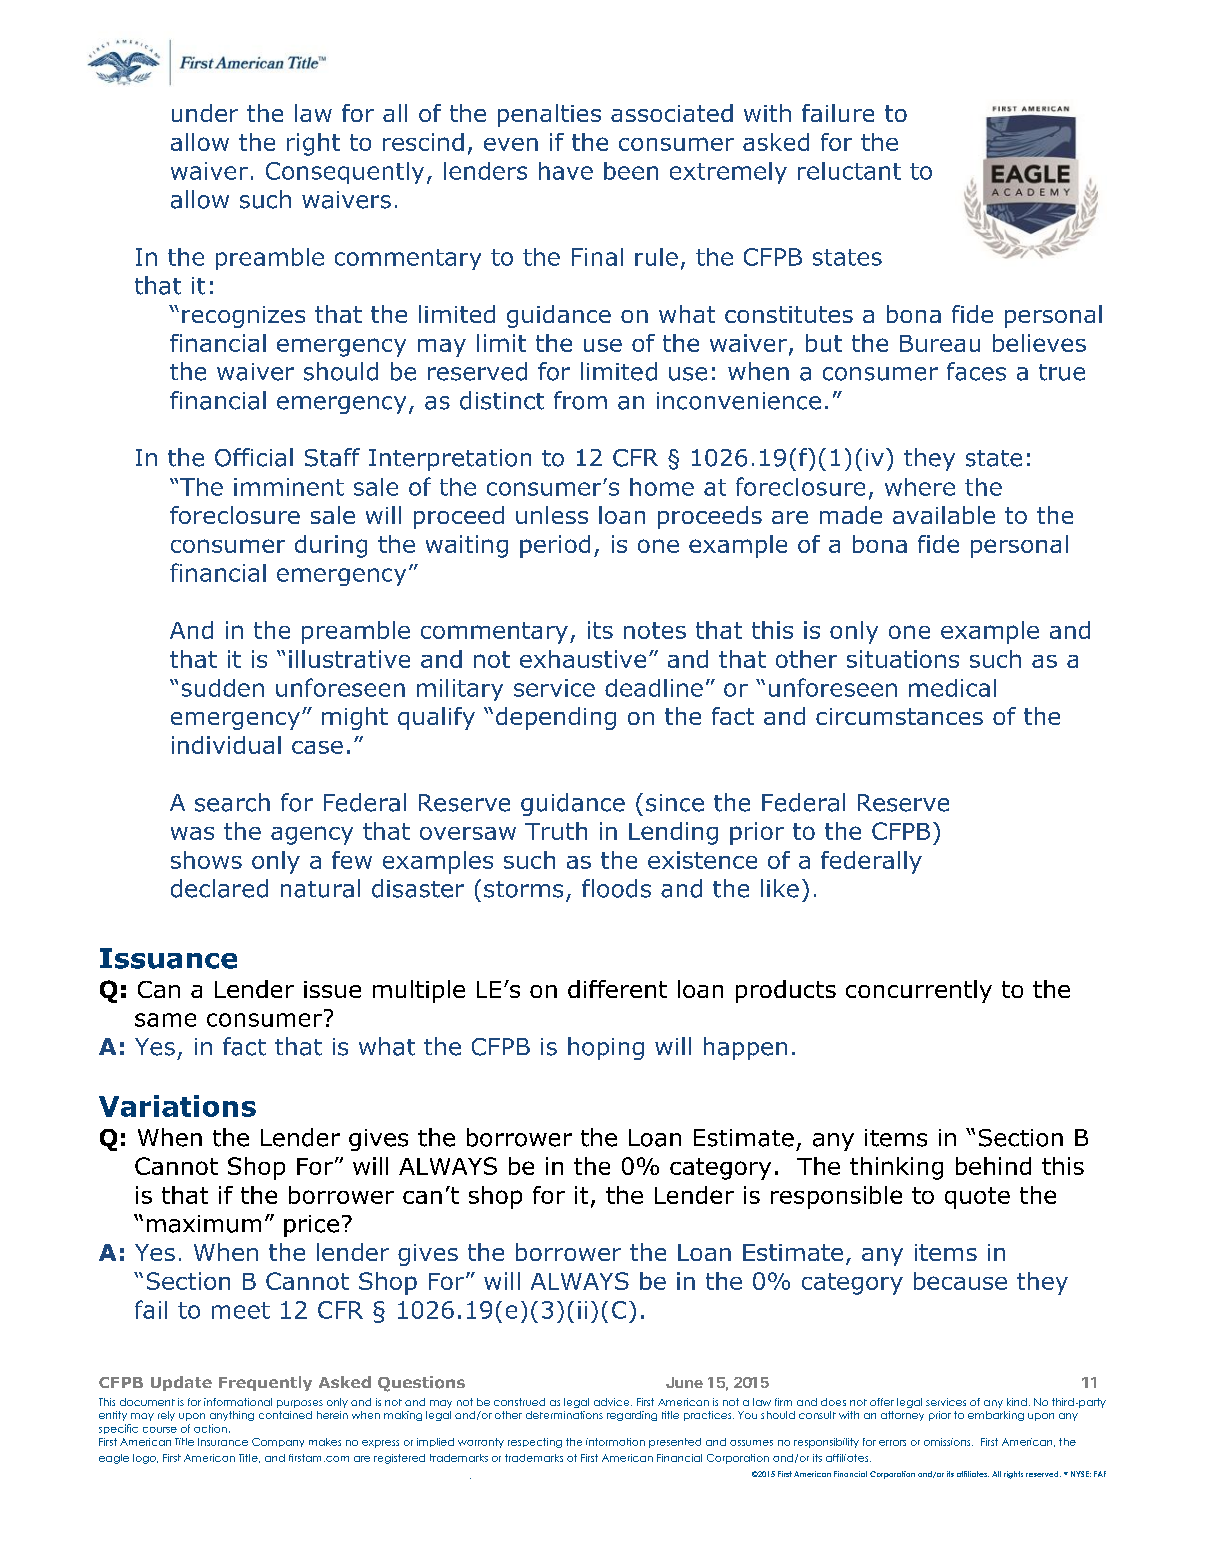 This screenshot has height=1559, width=1205. Describe the element at coordinates (165, 1020) in the screenshot. I see `same` at that location.
